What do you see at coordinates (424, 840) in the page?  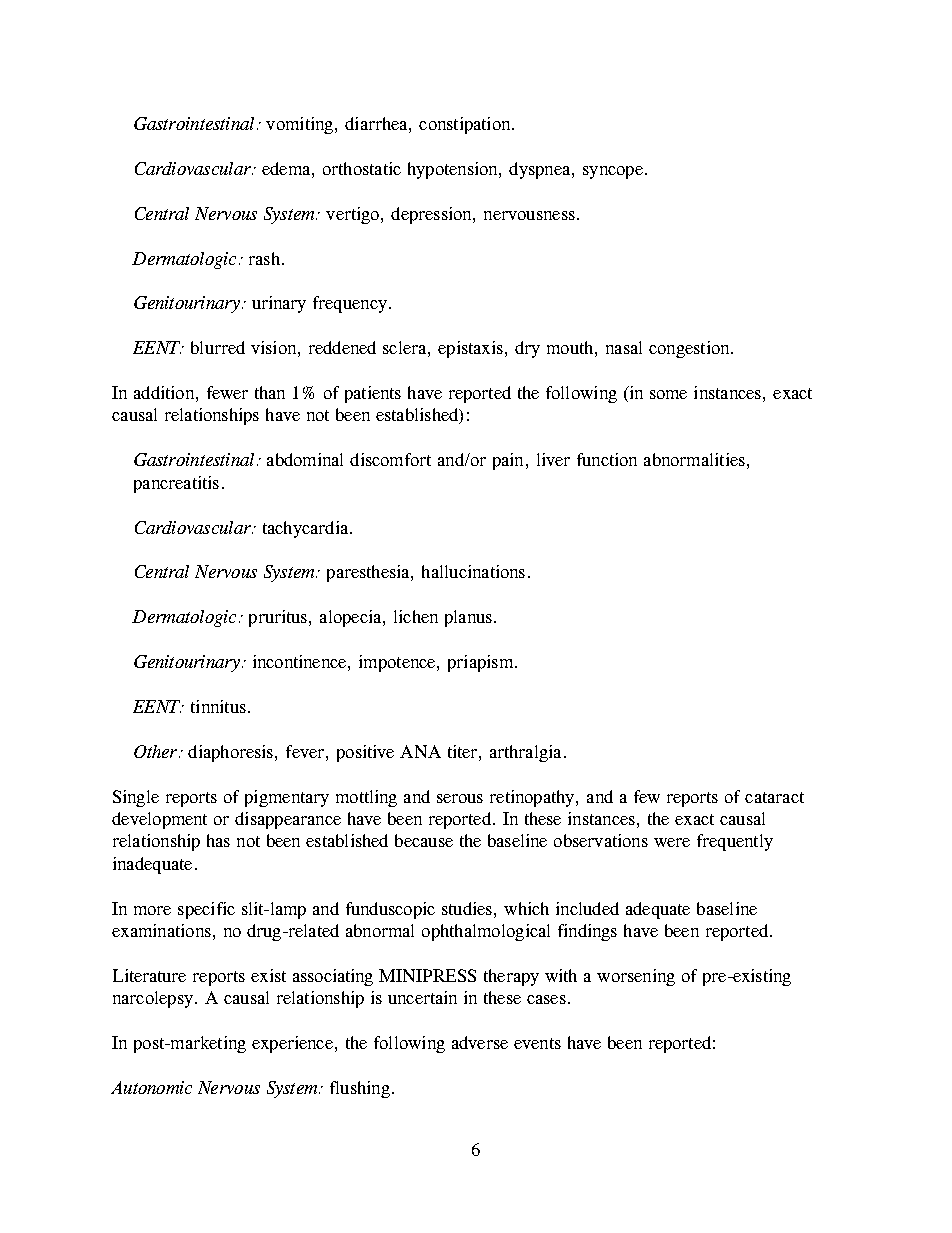 I see `because` at bounding box center [424, 840].
